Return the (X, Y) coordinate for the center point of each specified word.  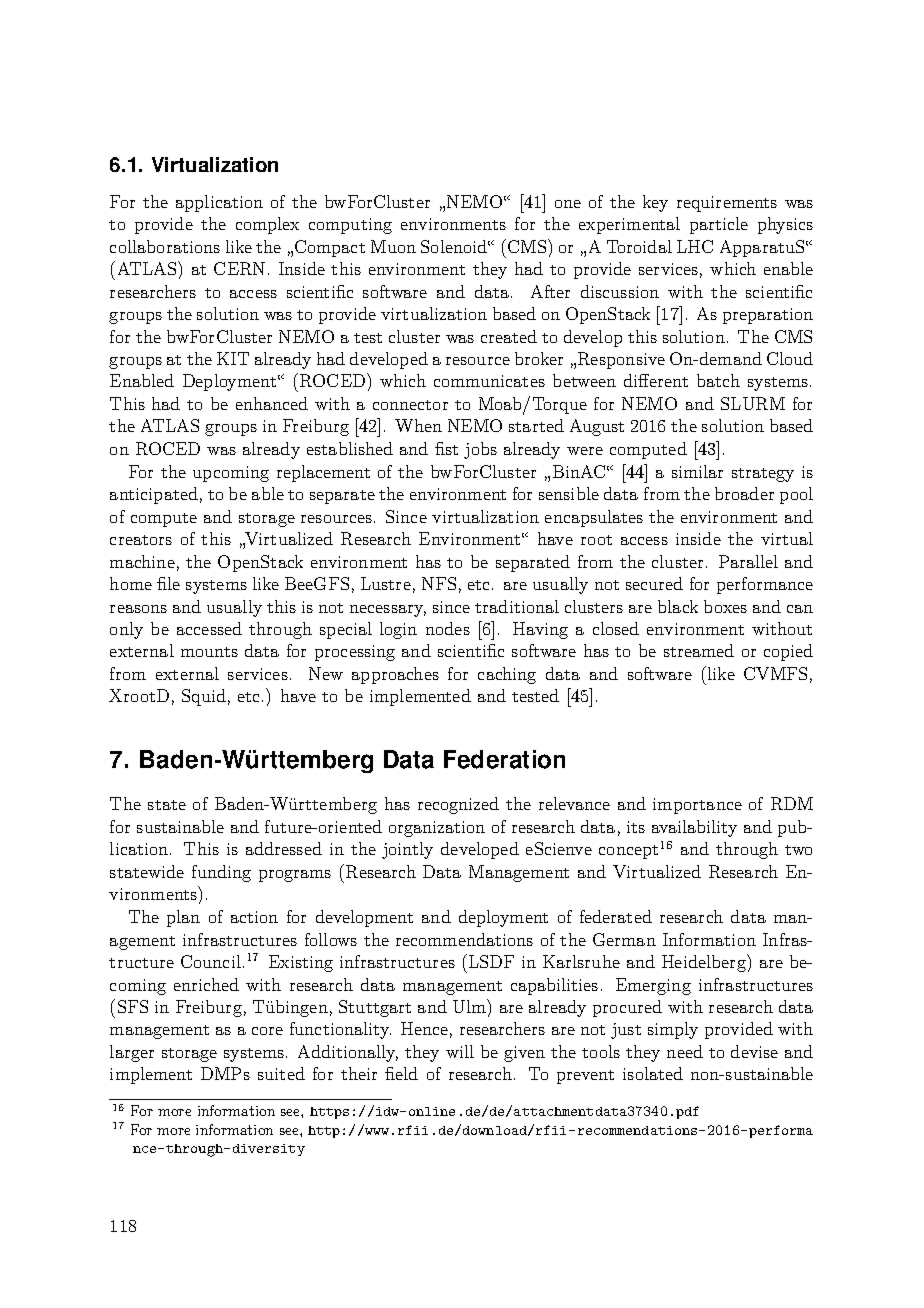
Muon (393, 246)
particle (719, 225)
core (267, 1031)
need (685, 1051)
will (460, 1051)
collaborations (165, 246)
